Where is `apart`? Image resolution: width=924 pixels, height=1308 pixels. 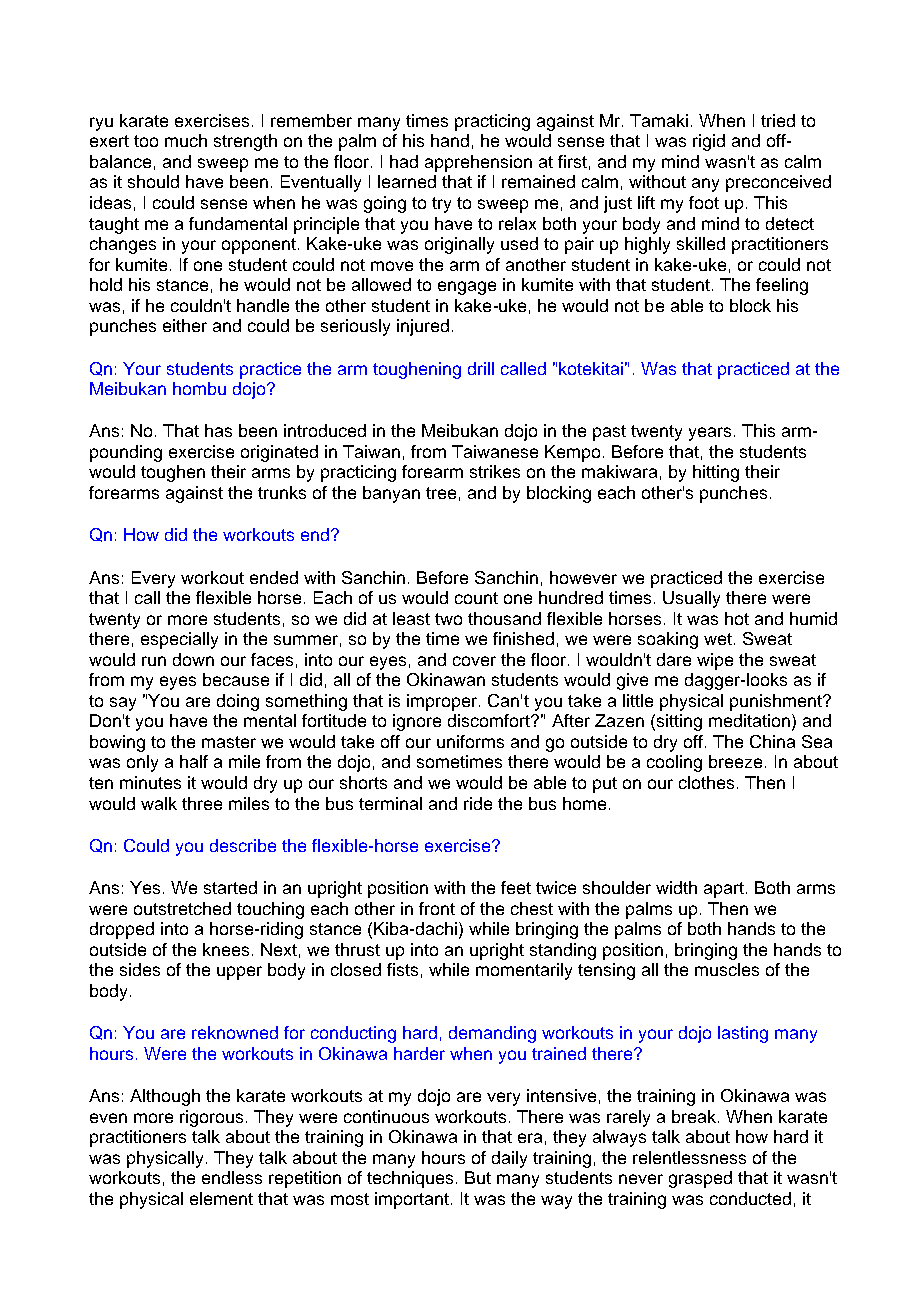 apart is located at coordinates (724, 890).
